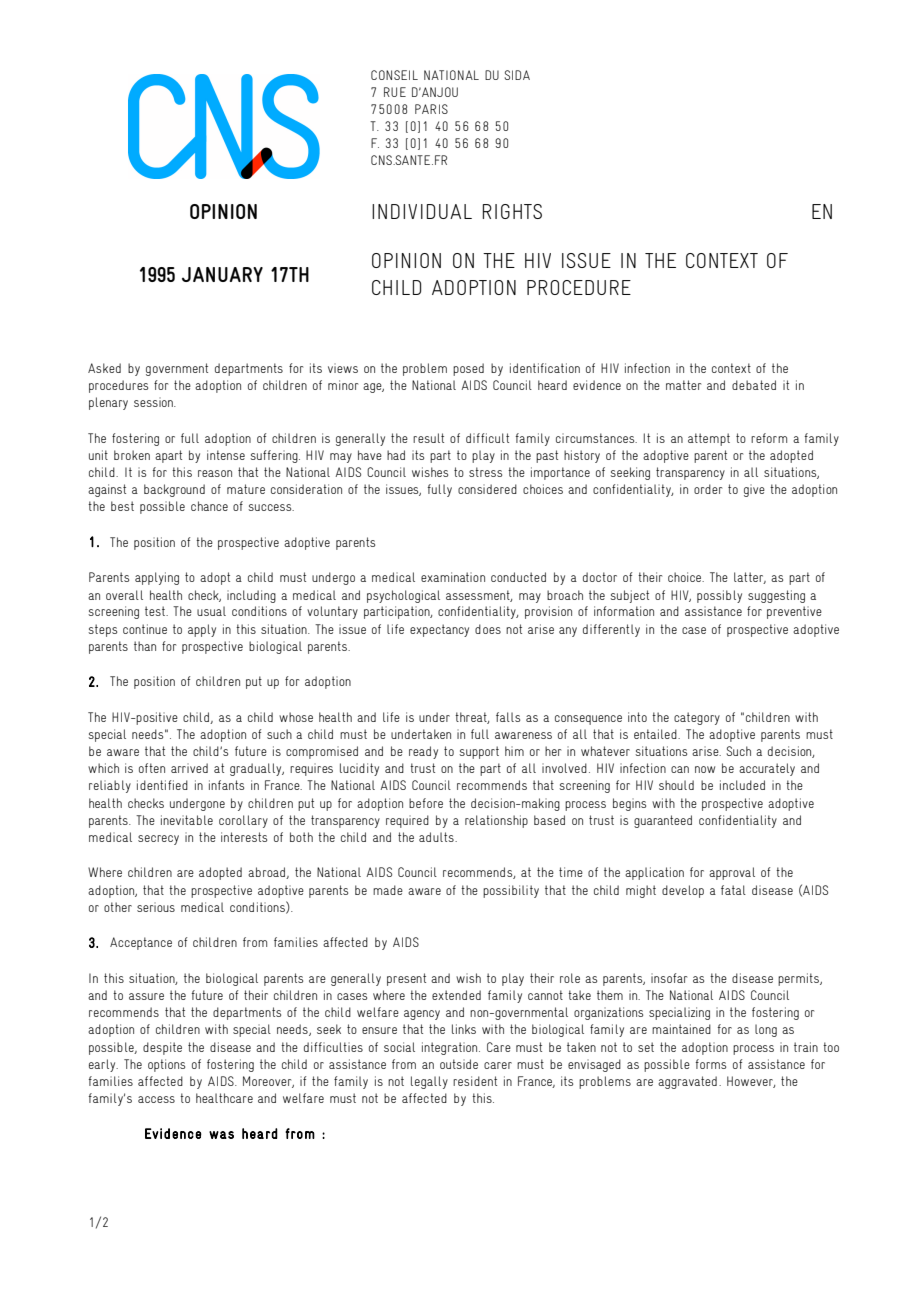 The width and height of the document is (924, 1308). I want to click on RUE, so click(395, 92).
